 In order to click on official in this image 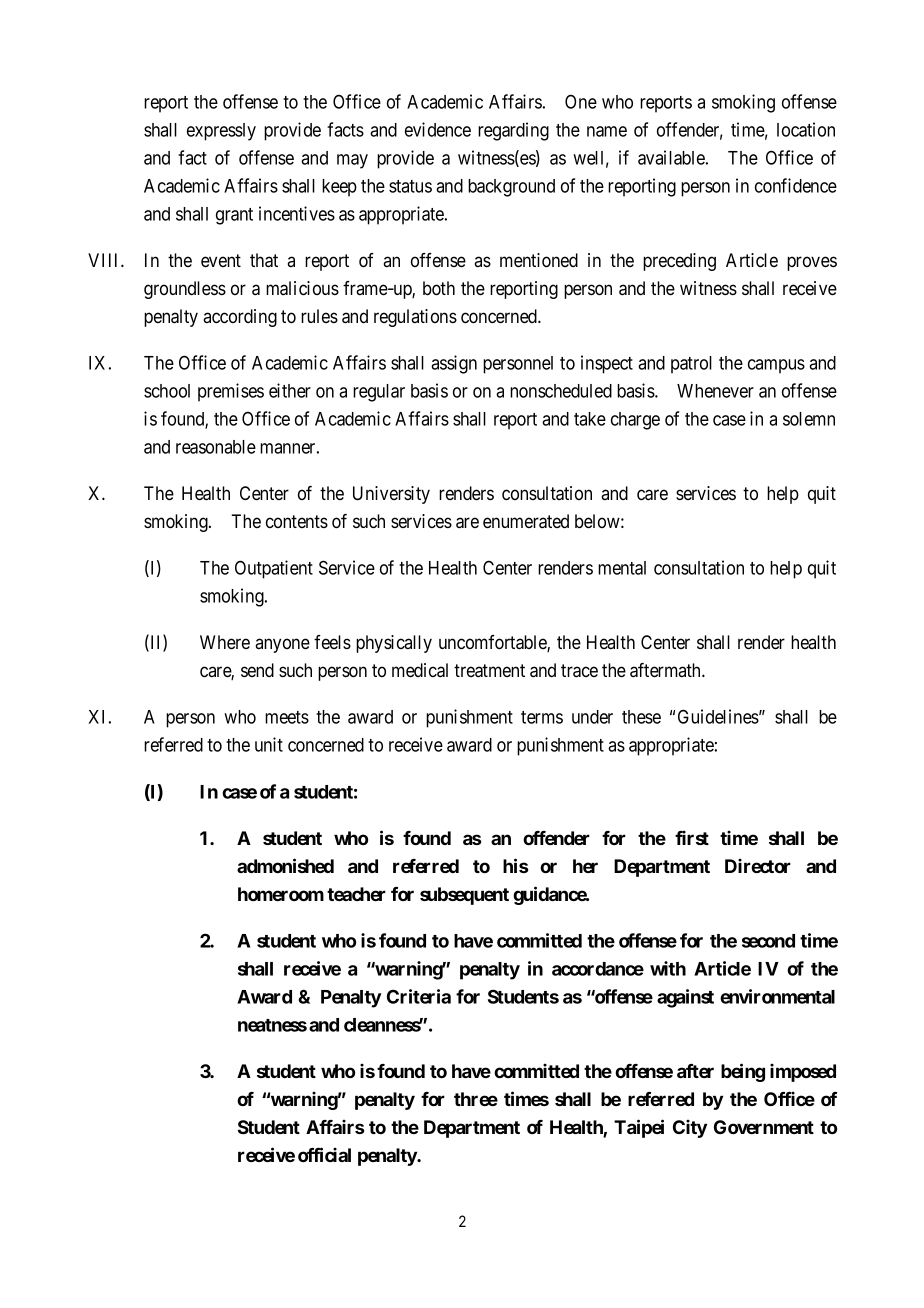, I will do `click(324, 1154)`.
